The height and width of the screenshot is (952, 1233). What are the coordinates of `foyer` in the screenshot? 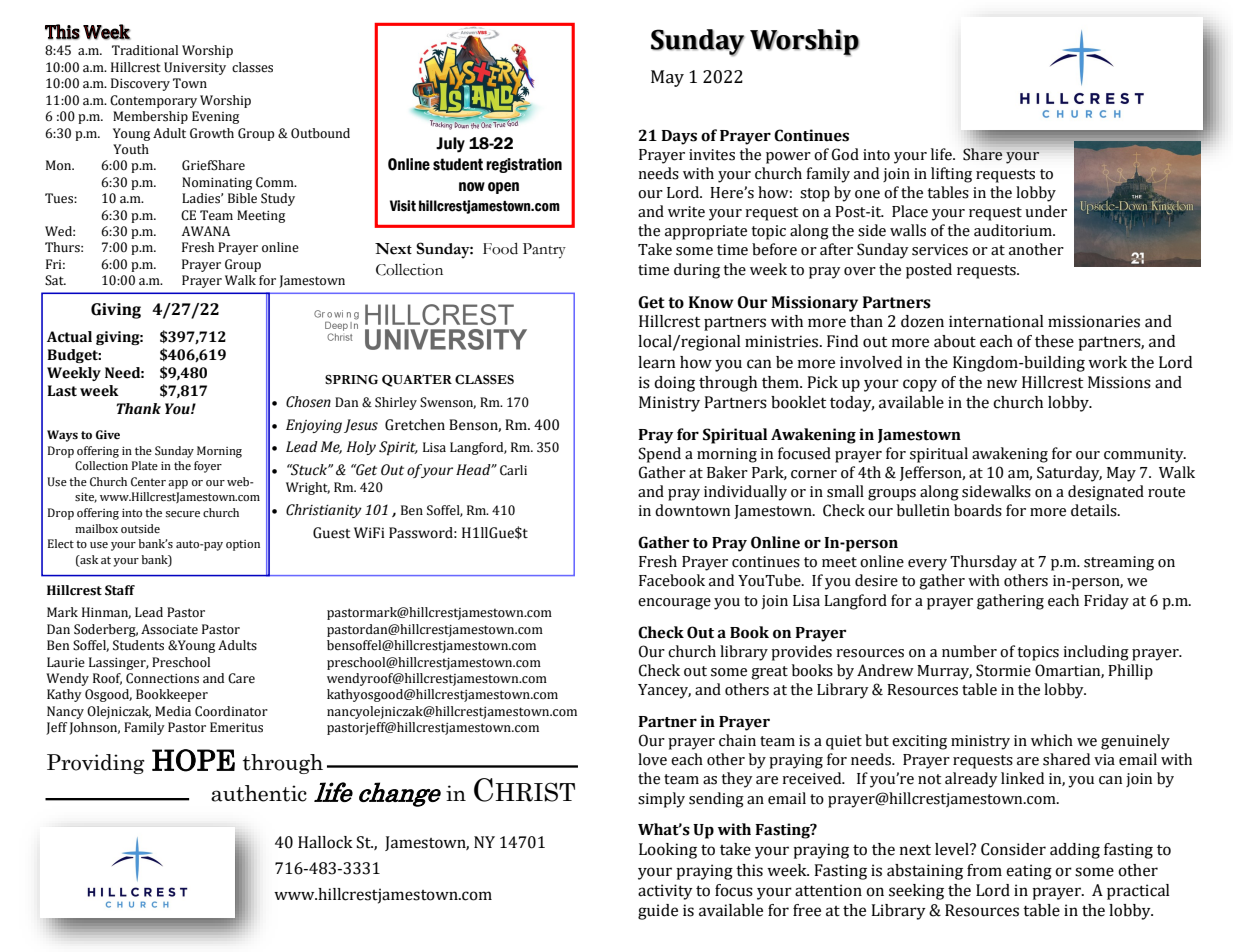 It's located at (208, 467).
